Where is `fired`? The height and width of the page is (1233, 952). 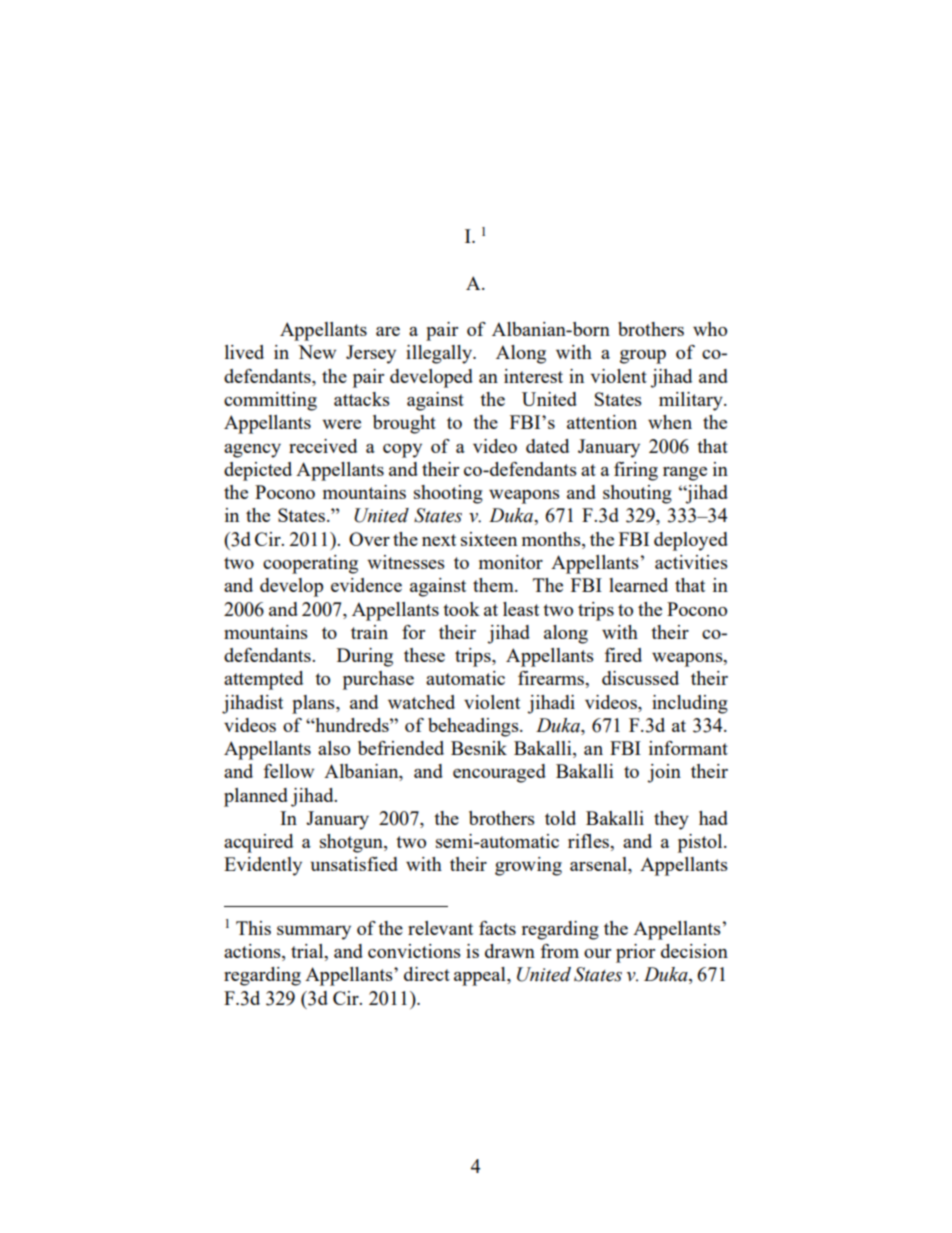 fired is located at coordinates (623, 655).
